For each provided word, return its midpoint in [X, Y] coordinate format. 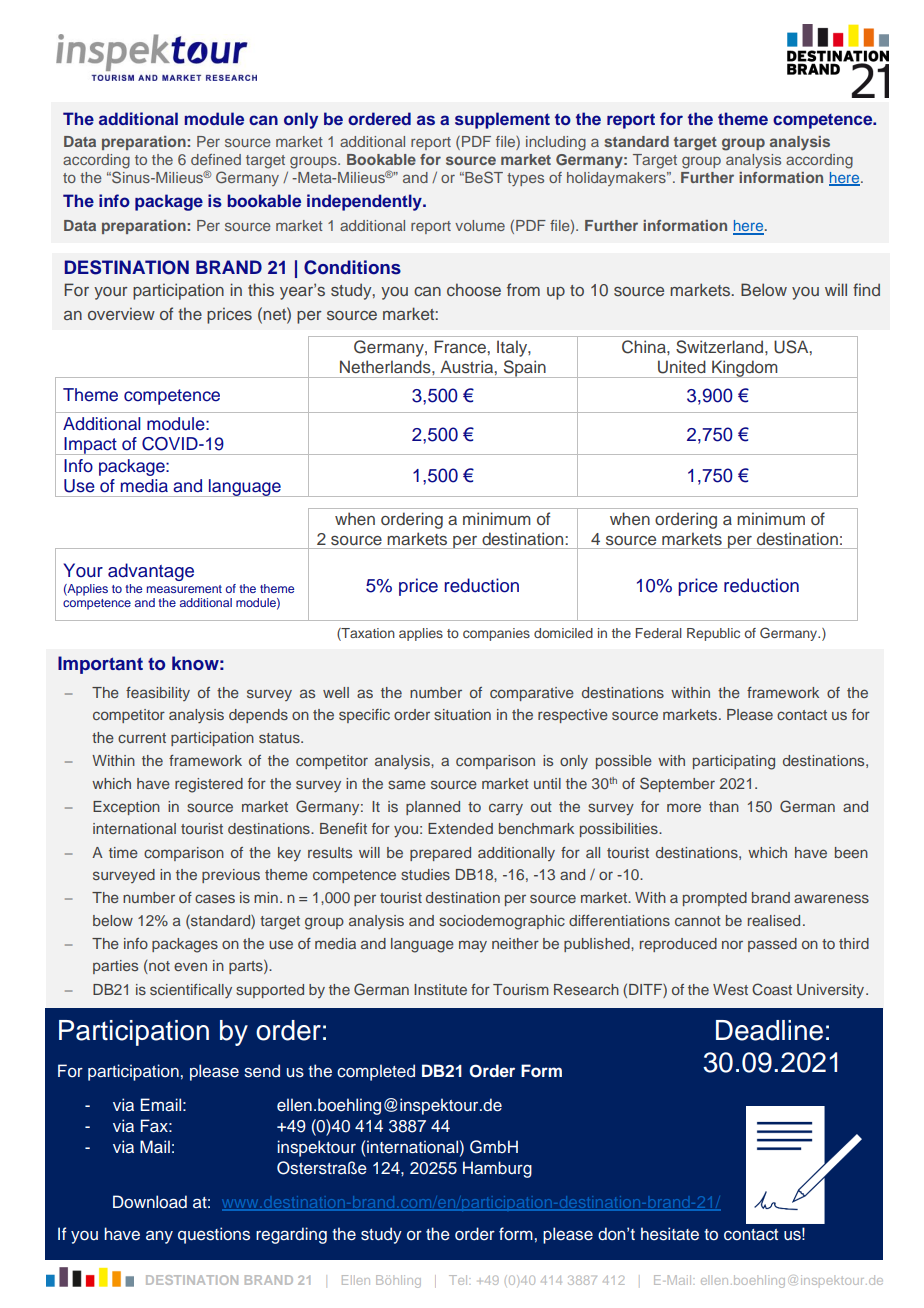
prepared [440, 854]
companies [496, 634]
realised [774, 920]
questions [214, 1235]
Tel [459, 1280]
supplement [502, 120]
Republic [713, 634]
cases [215, 898]
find [866, 289]
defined [216, 159]
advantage [151, 572]
